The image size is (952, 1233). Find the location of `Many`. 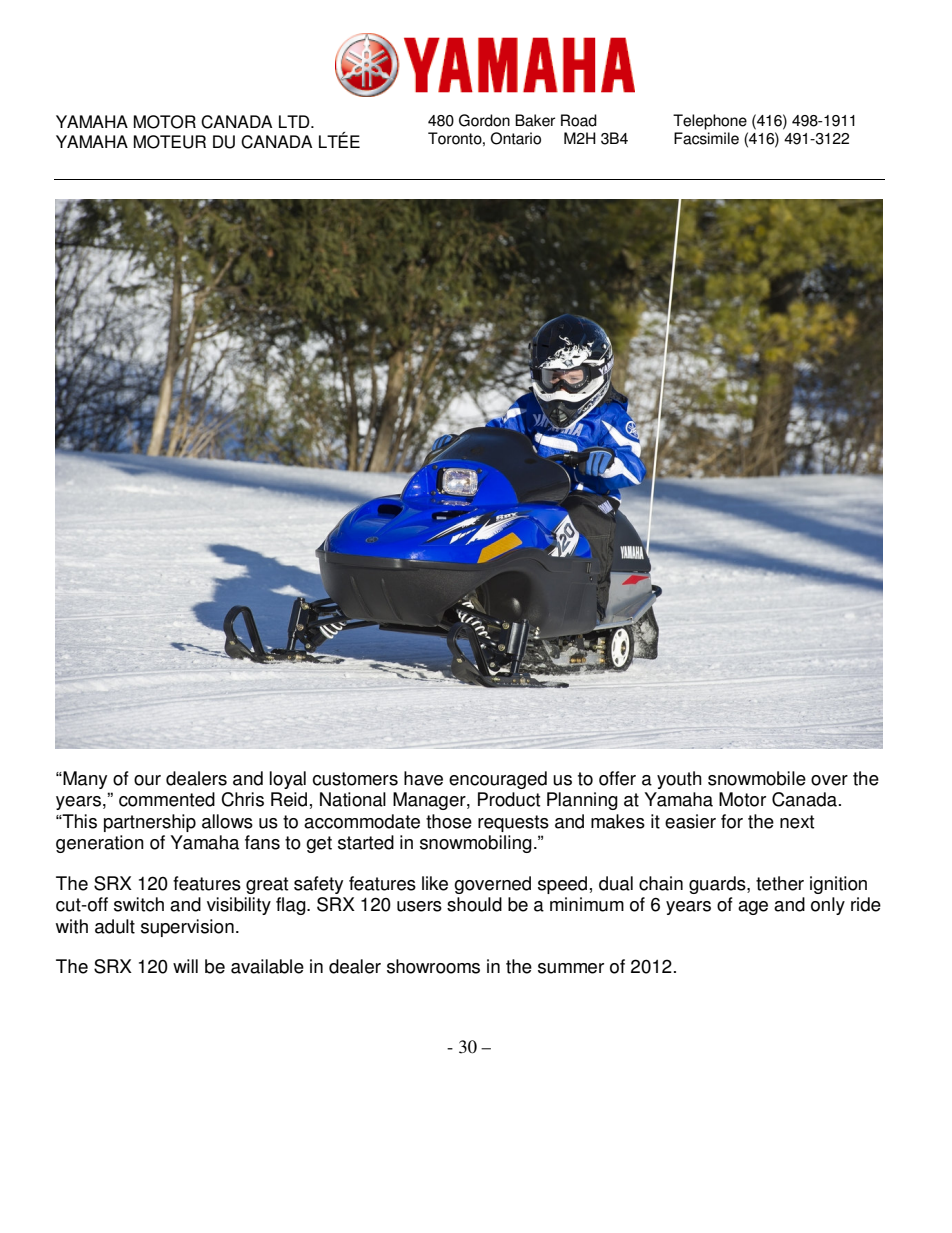

Many is located at coordinates (84, 780).
